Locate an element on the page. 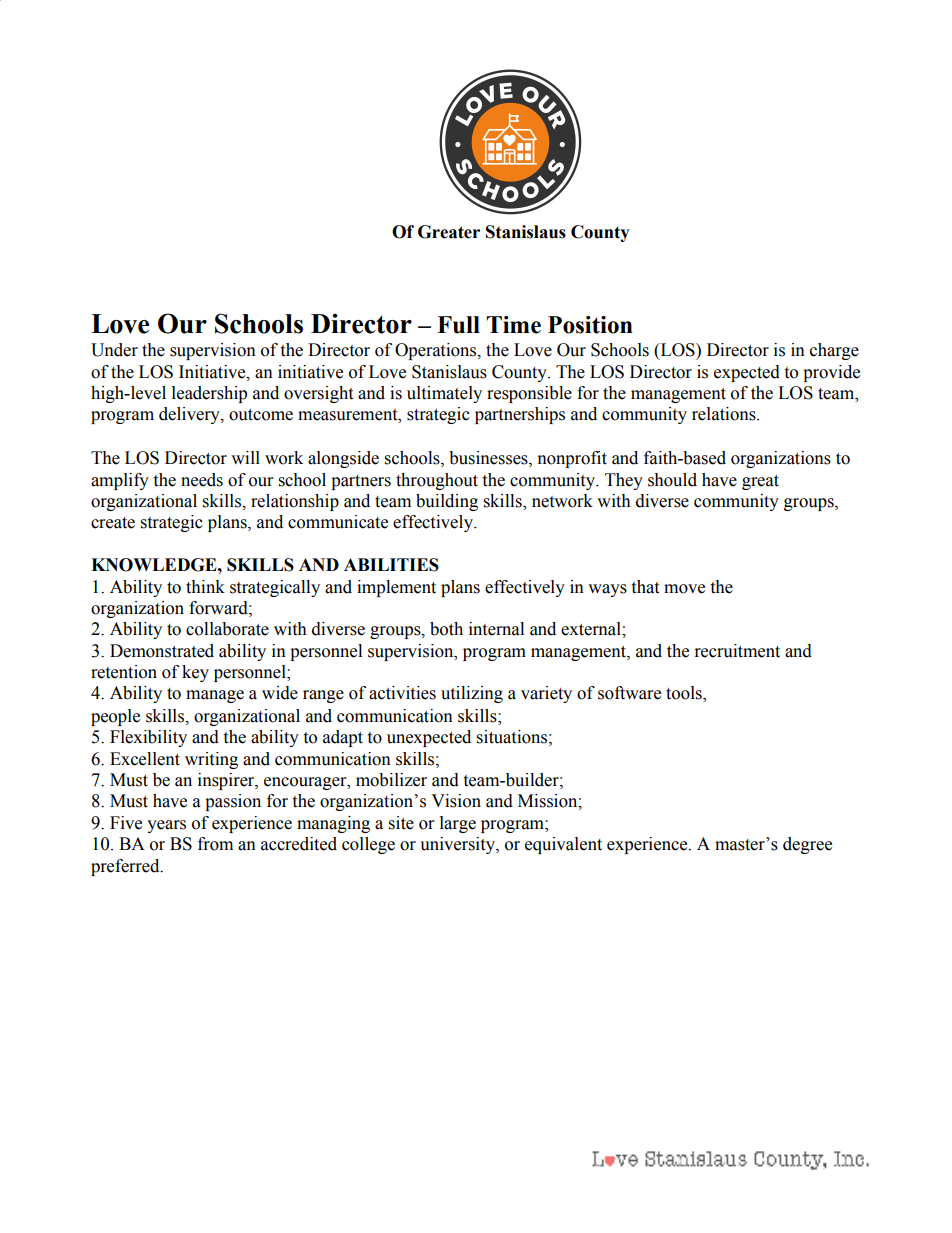 The height and width of the page is (1233, 952). from is located at coordinates (215, 844).
